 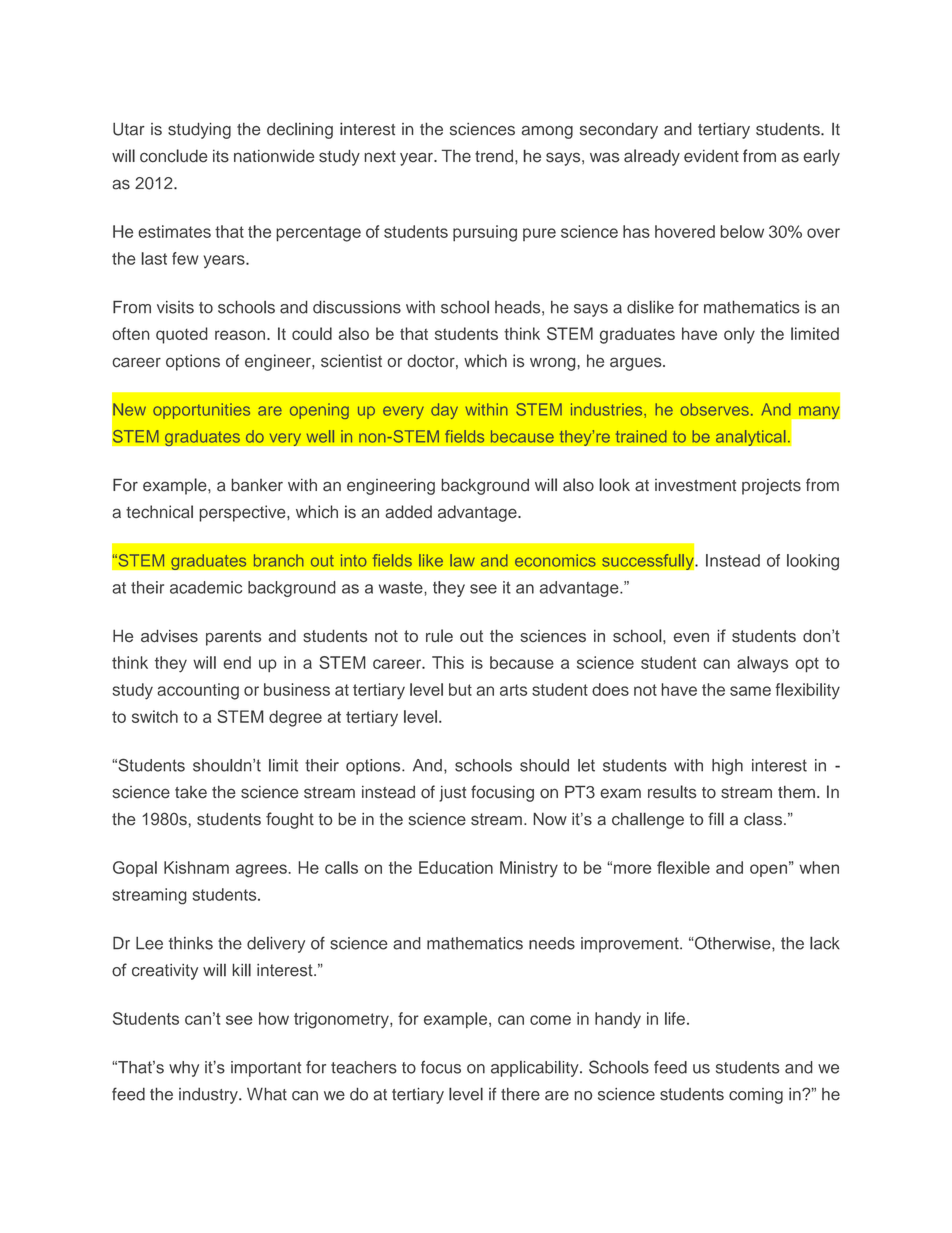 What do you see at coordinates (756, 1096) in the document?
I see `coming` at bounding box center [756, 1096].
